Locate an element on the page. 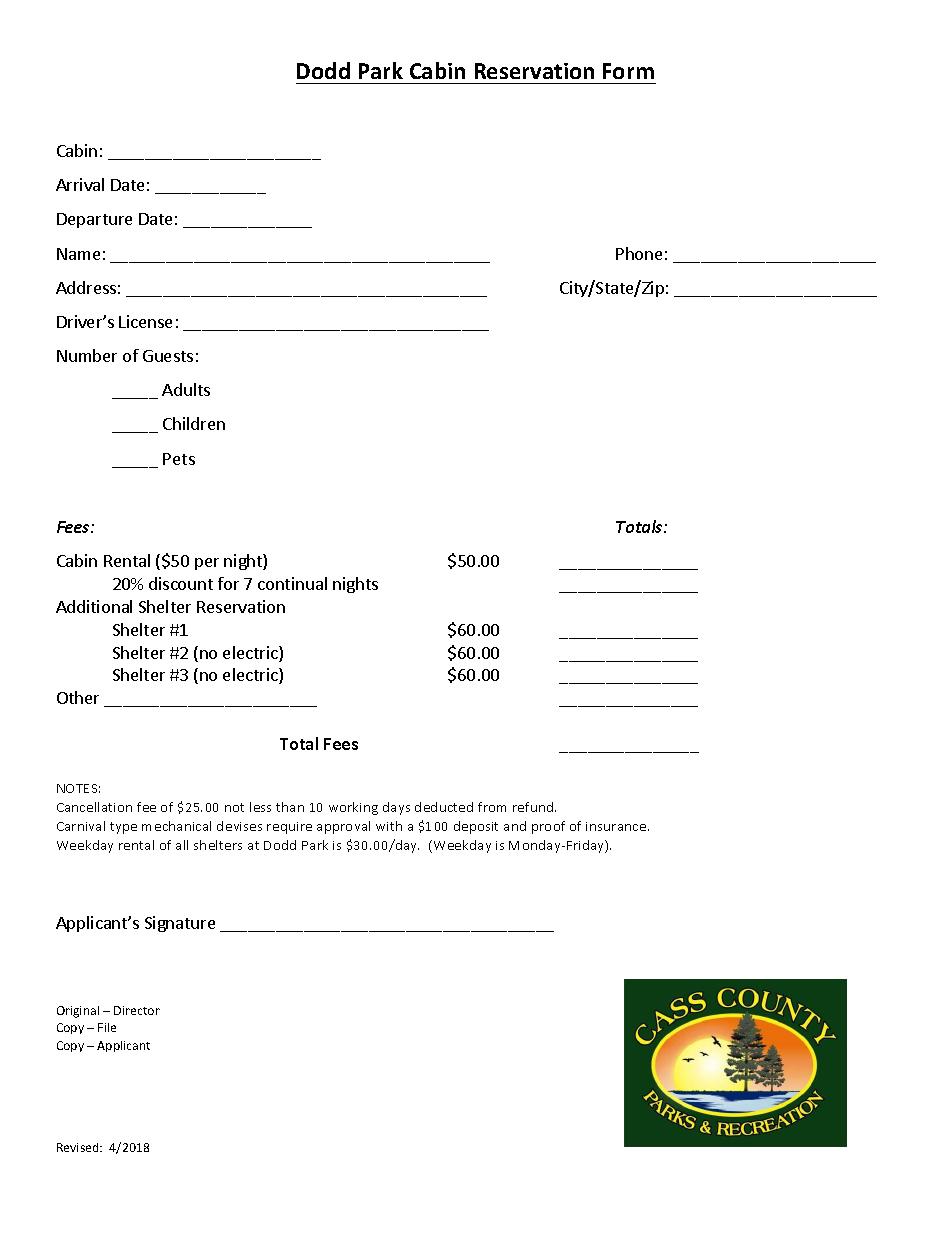  proof is located at coordinates (548, 827).
